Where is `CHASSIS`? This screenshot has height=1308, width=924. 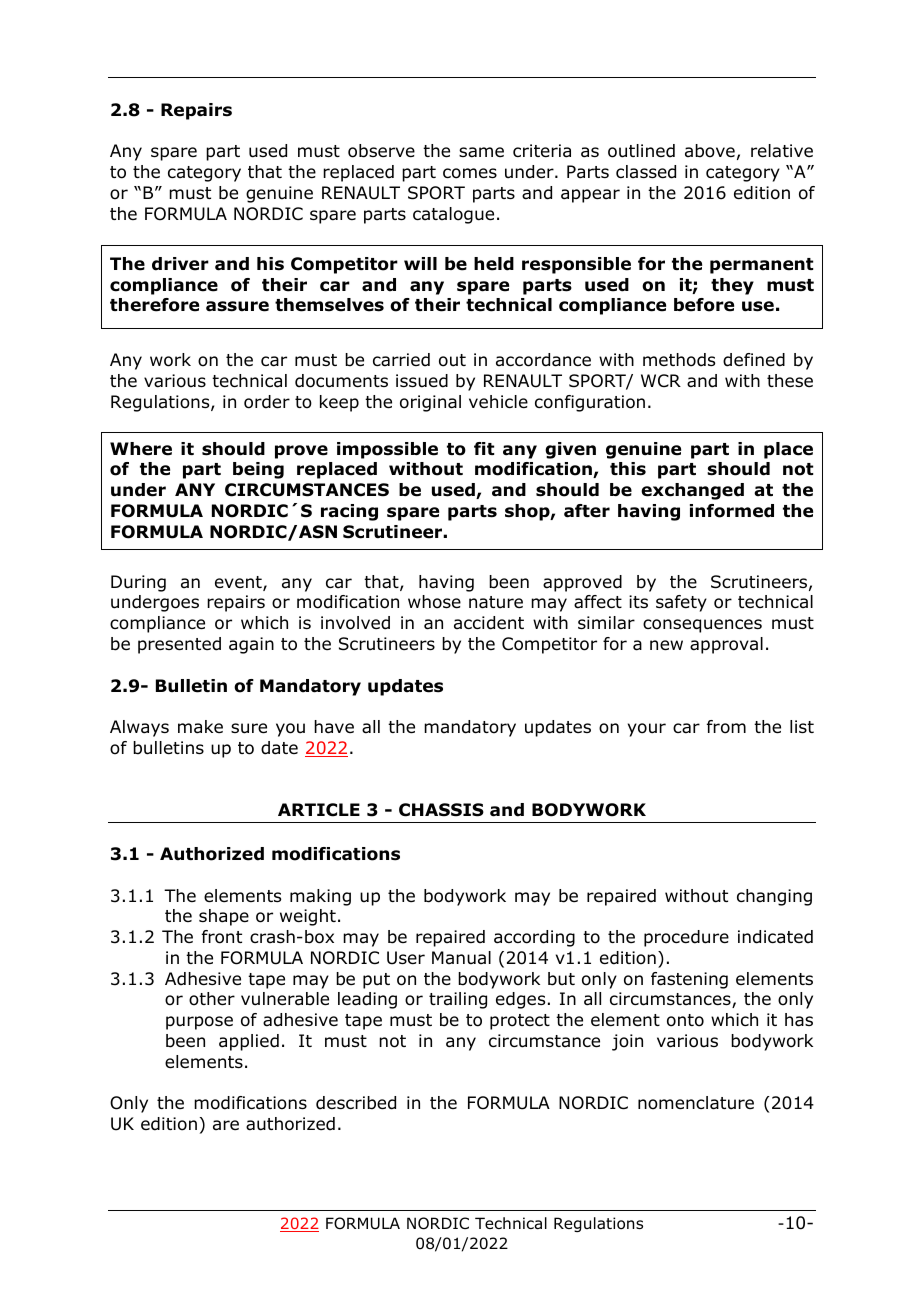
CHASSIS is located at coordinates (441, 810).
